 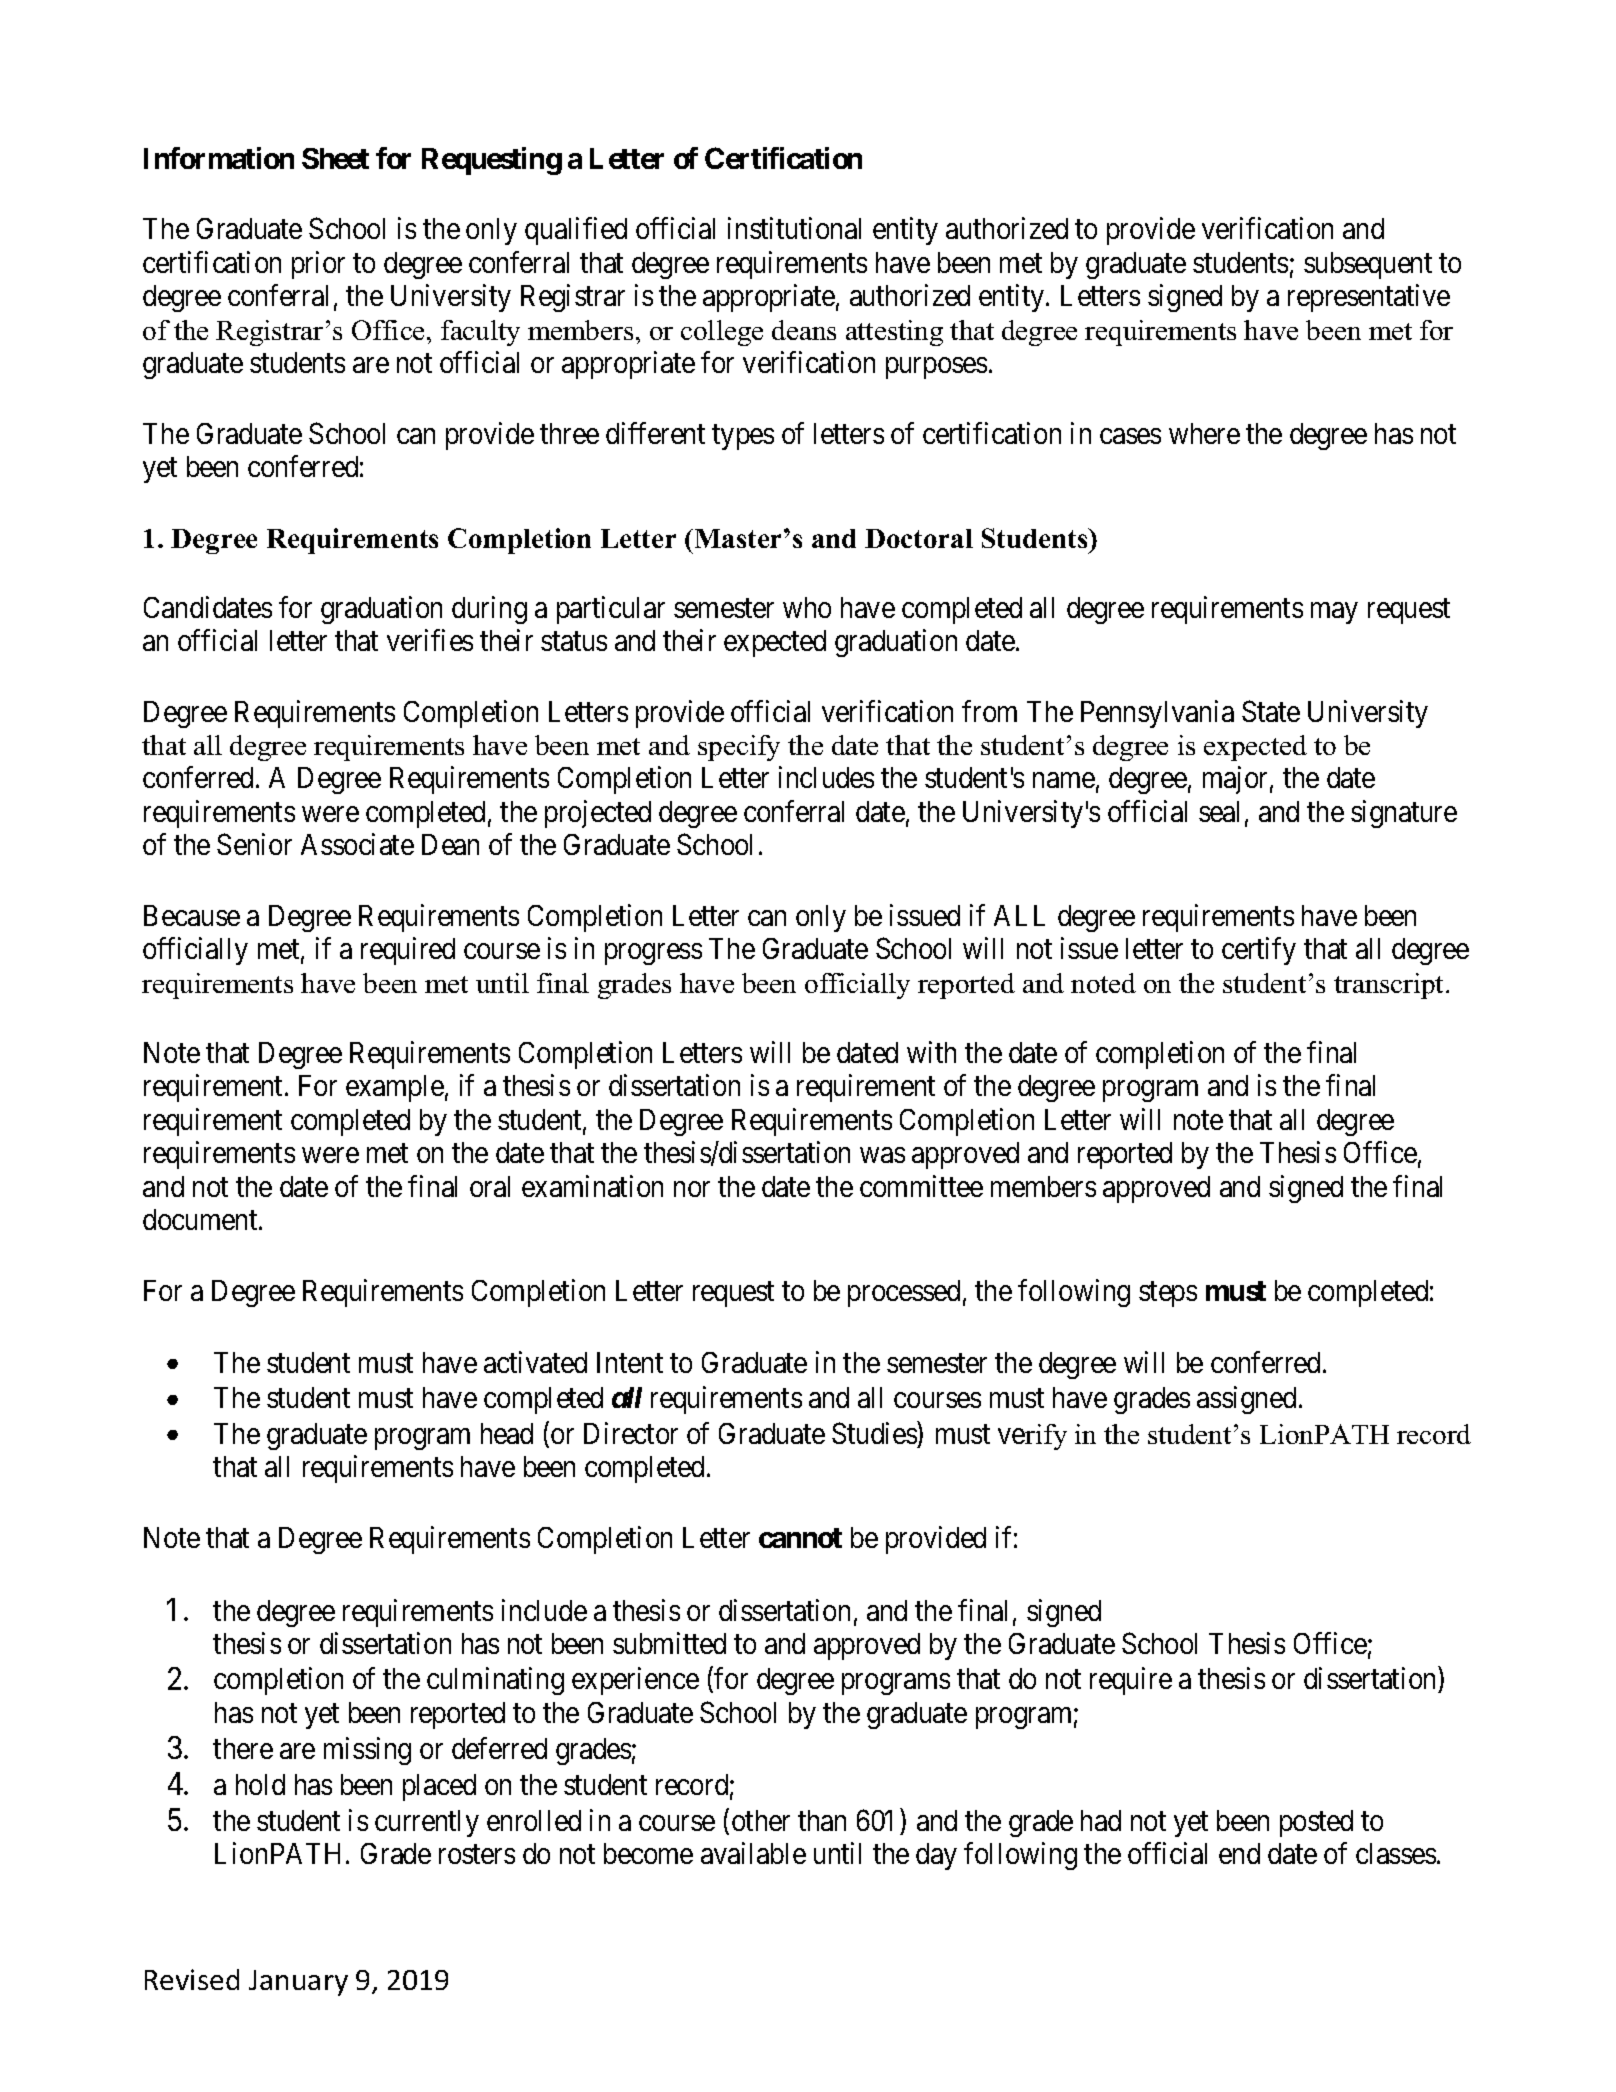 What do you see at coordinates (794, 228) in the page?
I see `institutional` at bounding box center [794, 228].
